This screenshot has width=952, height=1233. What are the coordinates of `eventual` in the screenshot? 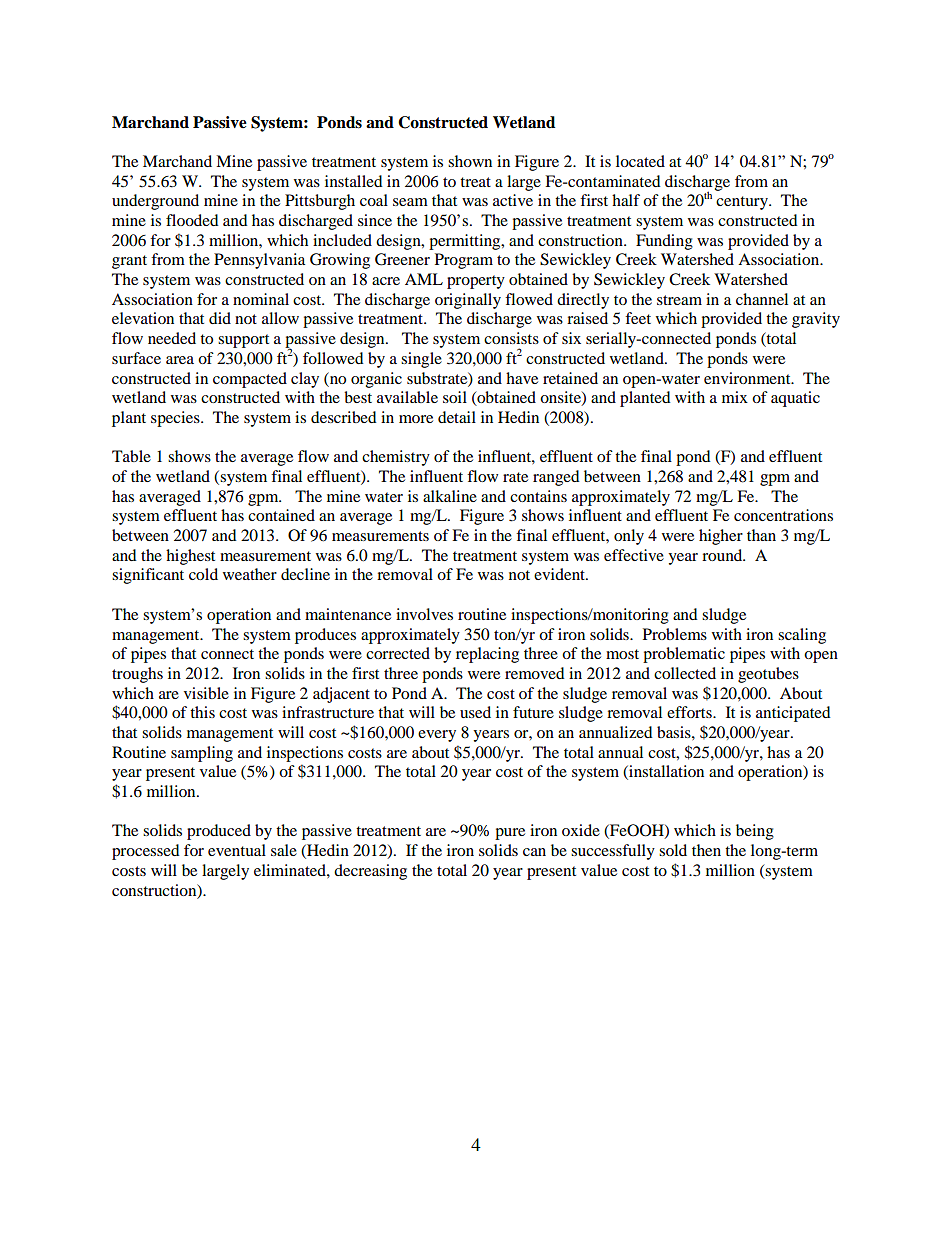 It's located at (237, 850).
